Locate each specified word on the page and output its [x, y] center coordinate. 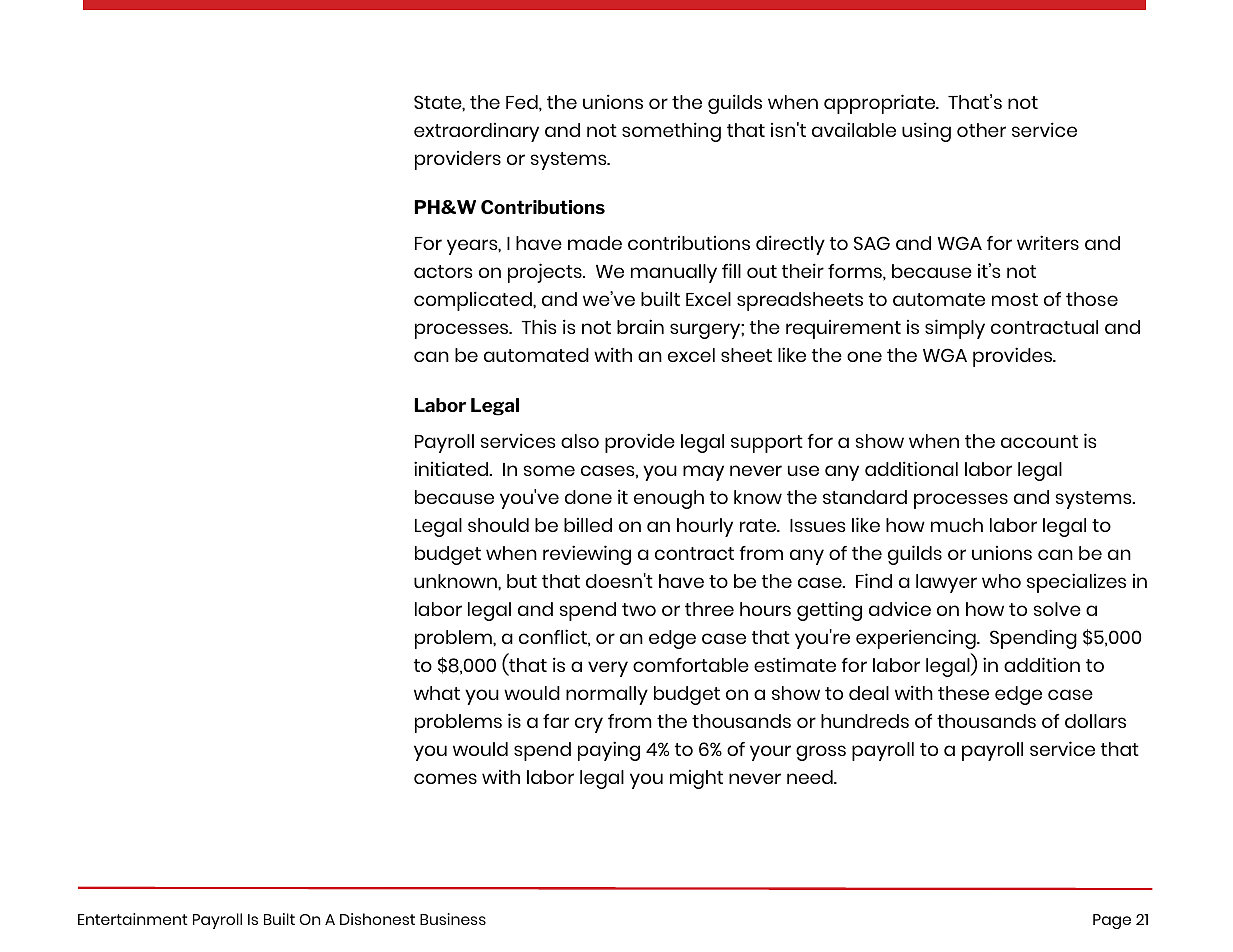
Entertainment [133, 919]
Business [453, 919]
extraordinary [476, 132]
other [981, 130]
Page [1112, 921]
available [854, 129]
